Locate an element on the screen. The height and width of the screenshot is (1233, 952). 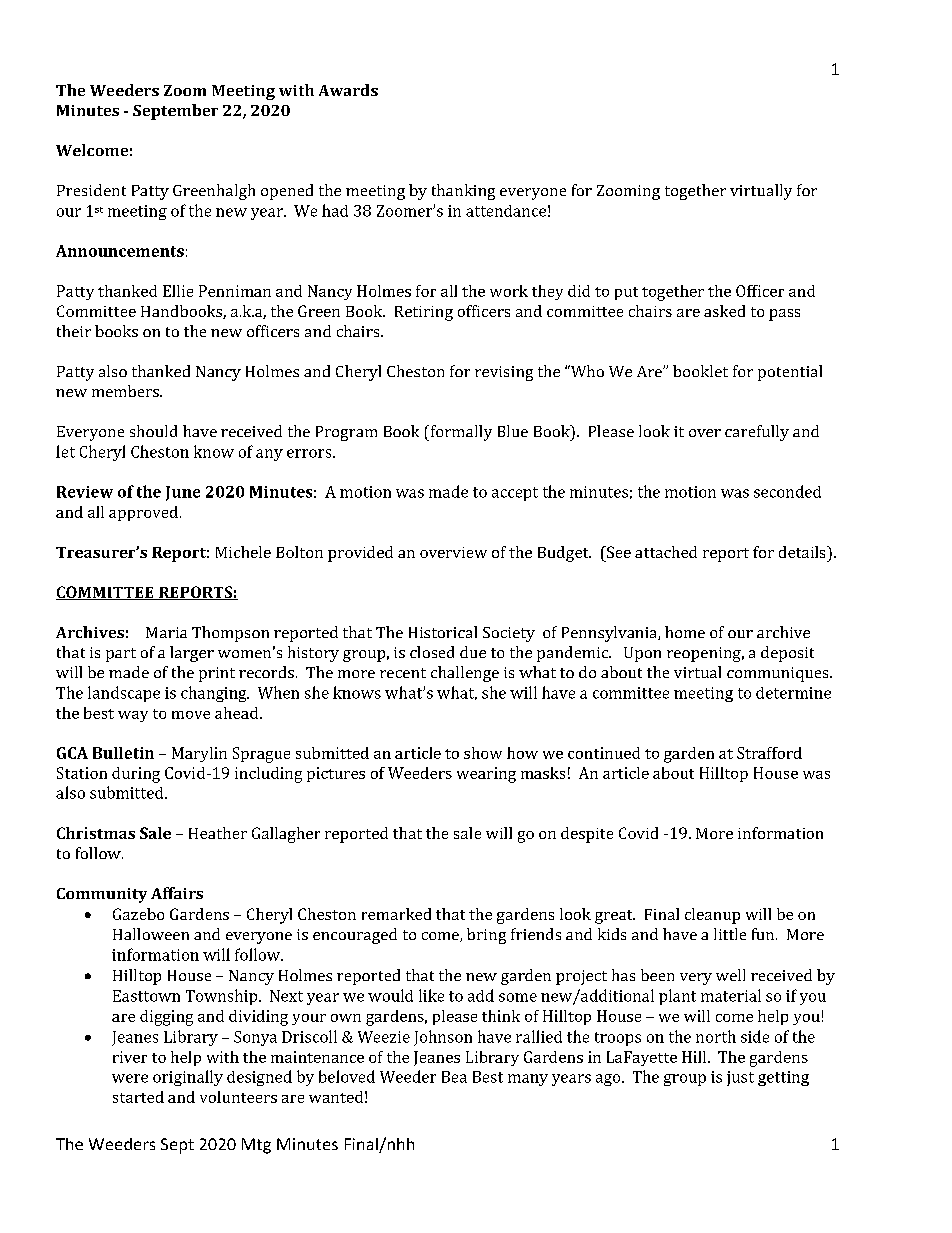
carefully is located at coordinates (757, 433).
